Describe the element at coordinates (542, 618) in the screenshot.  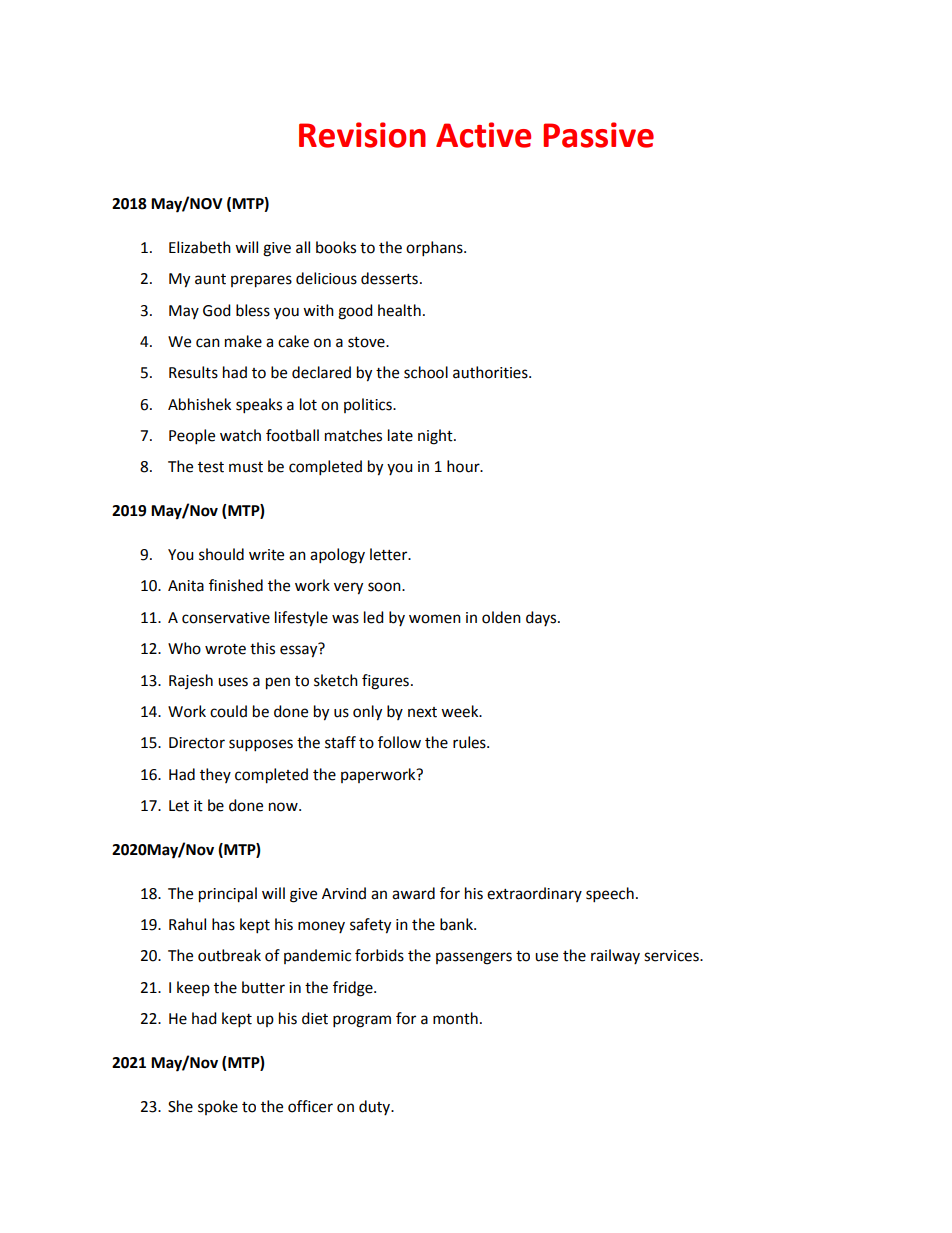
I see `days` at that location.
